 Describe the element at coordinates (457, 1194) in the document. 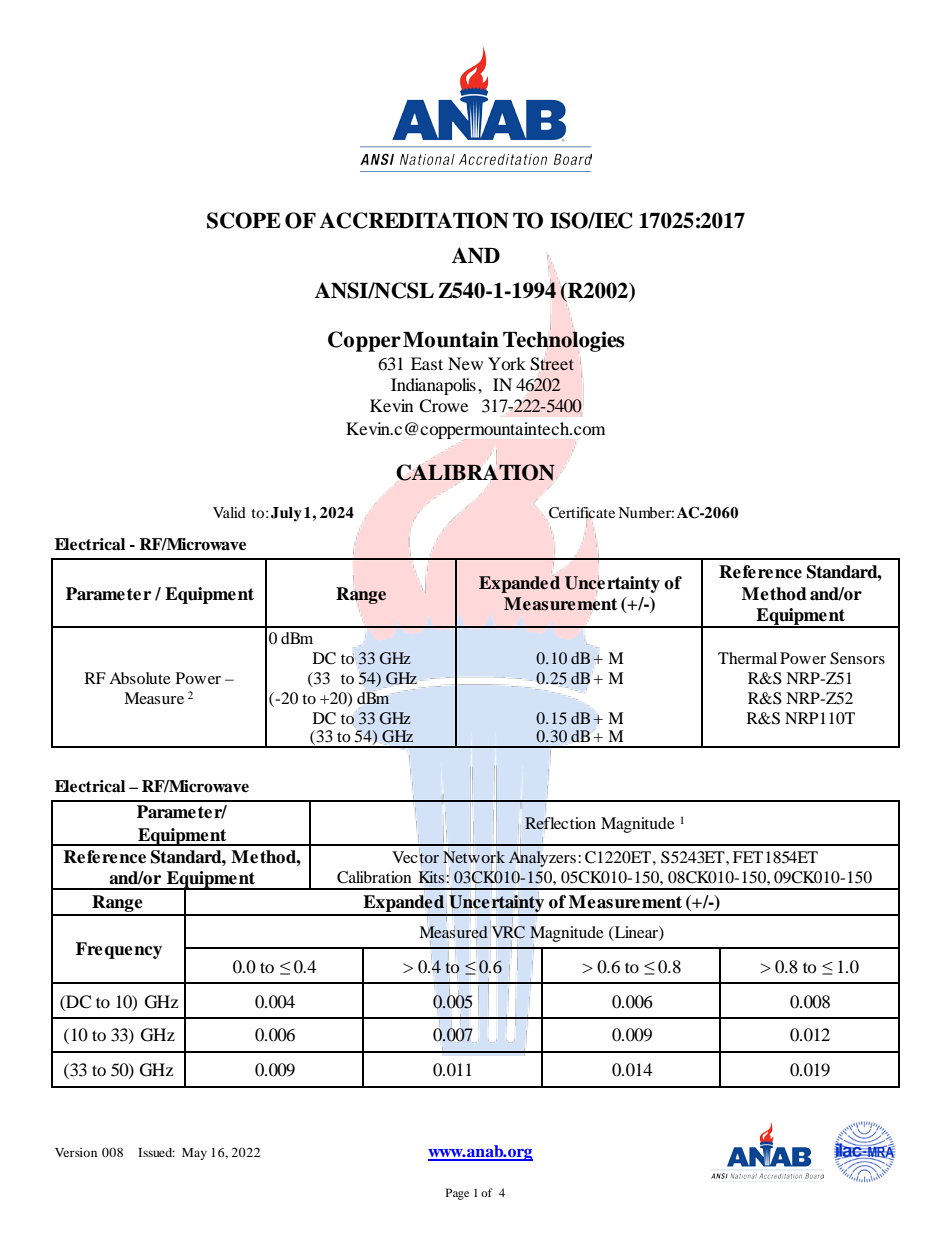

I see `Page` at that location.
